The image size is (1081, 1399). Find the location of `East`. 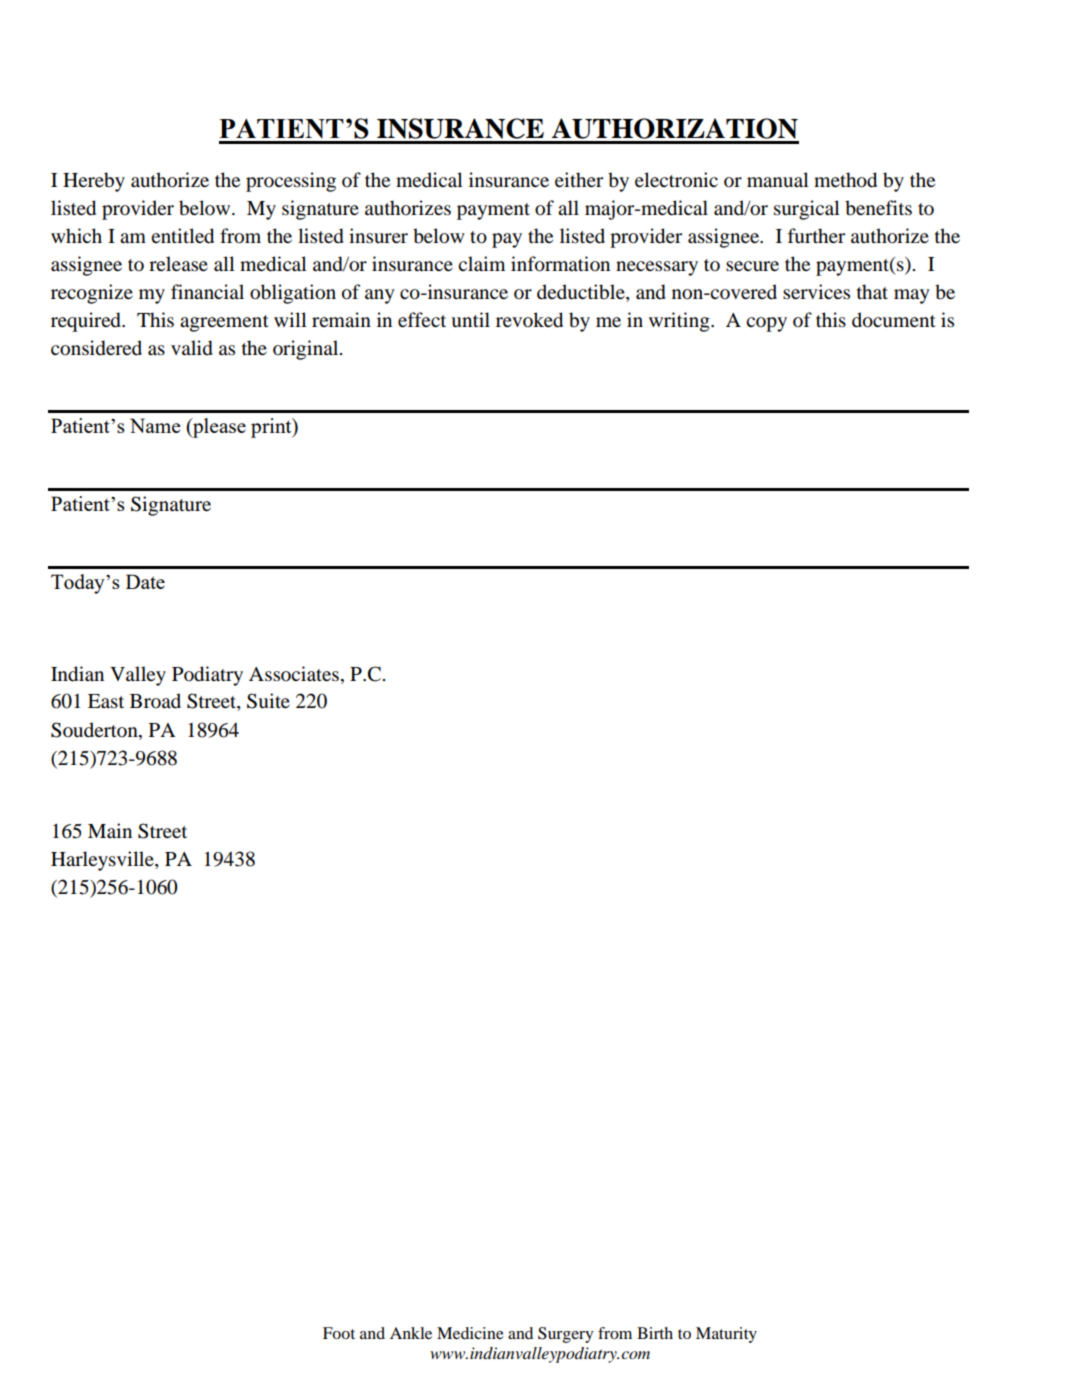

East is located at coordinates (106, 701).
